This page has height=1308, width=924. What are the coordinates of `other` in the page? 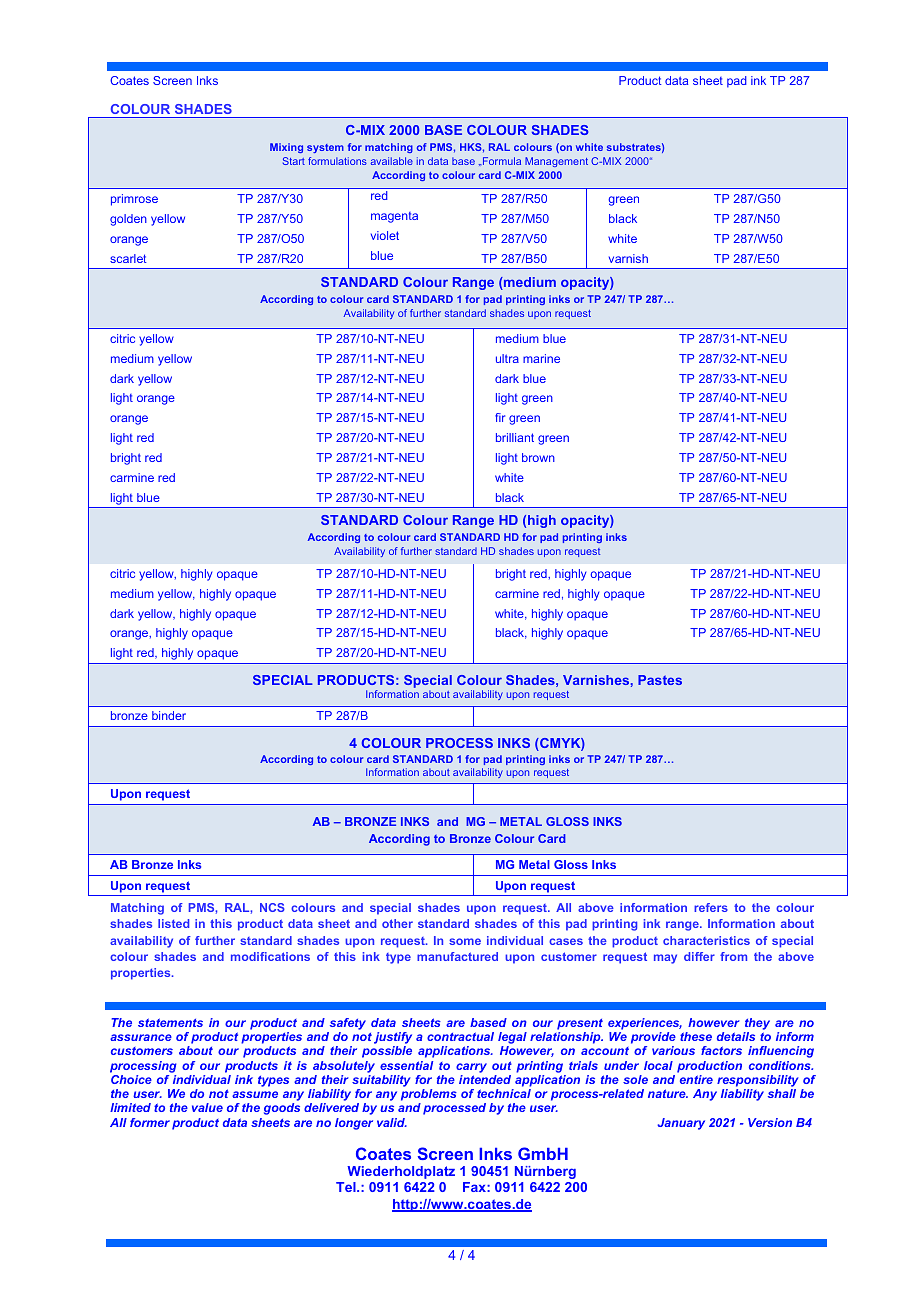 It's located at (397, 923).
